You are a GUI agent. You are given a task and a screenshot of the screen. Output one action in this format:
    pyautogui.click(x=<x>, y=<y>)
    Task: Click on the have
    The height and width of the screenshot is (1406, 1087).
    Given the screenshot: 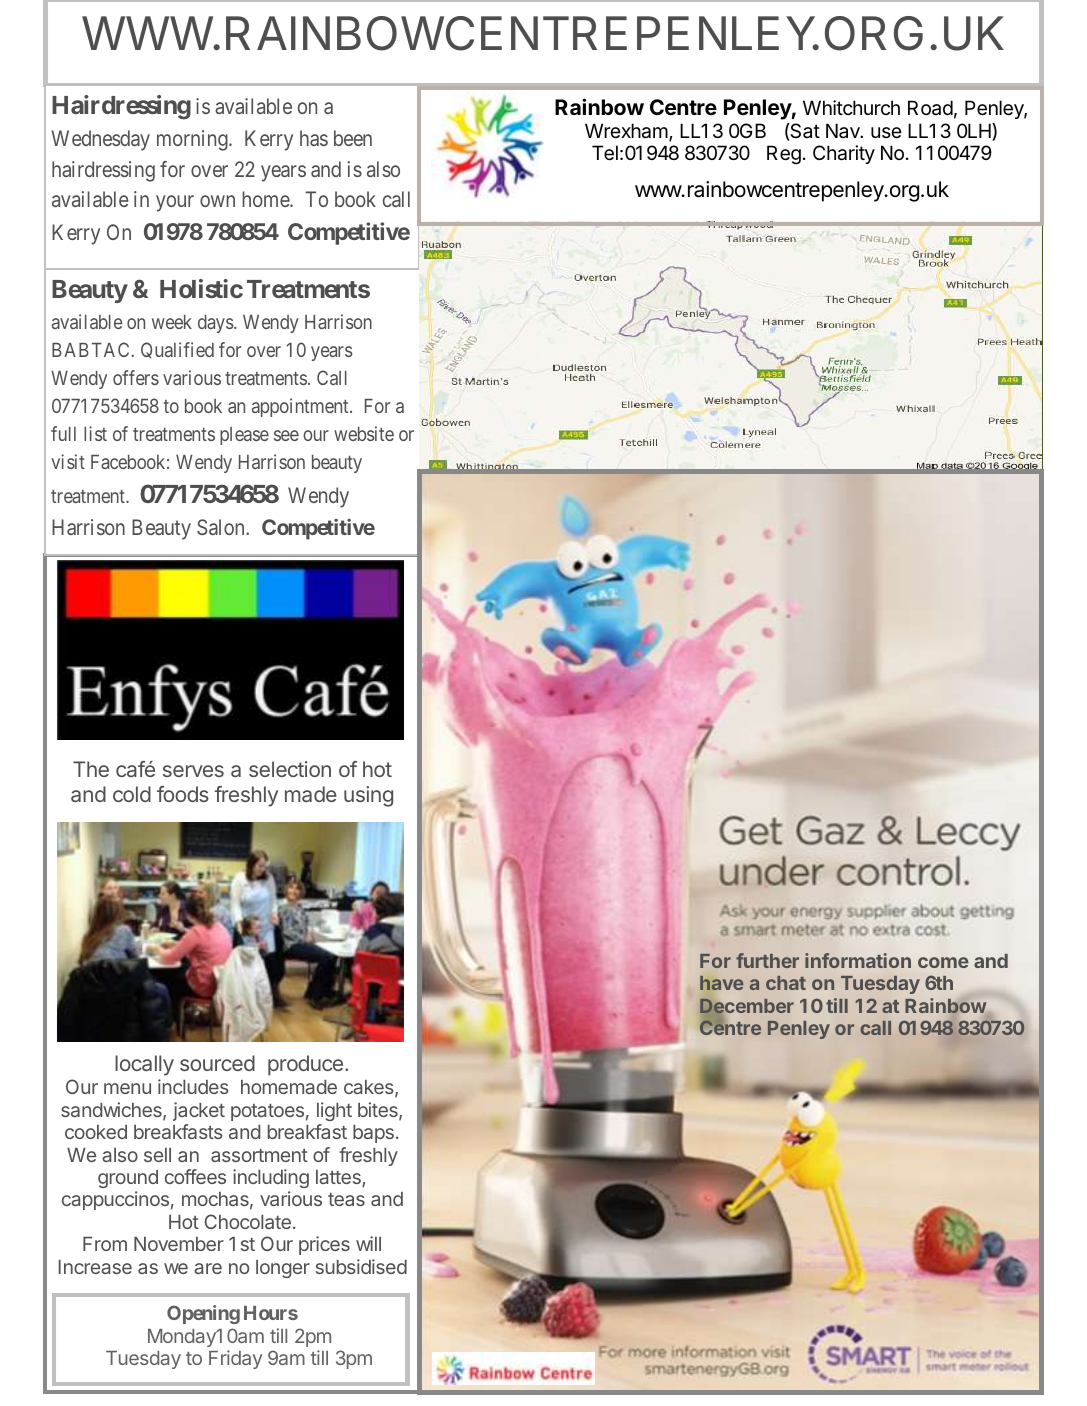 What is the action you would take?
    pyautogui.click(x=722, y=983)
